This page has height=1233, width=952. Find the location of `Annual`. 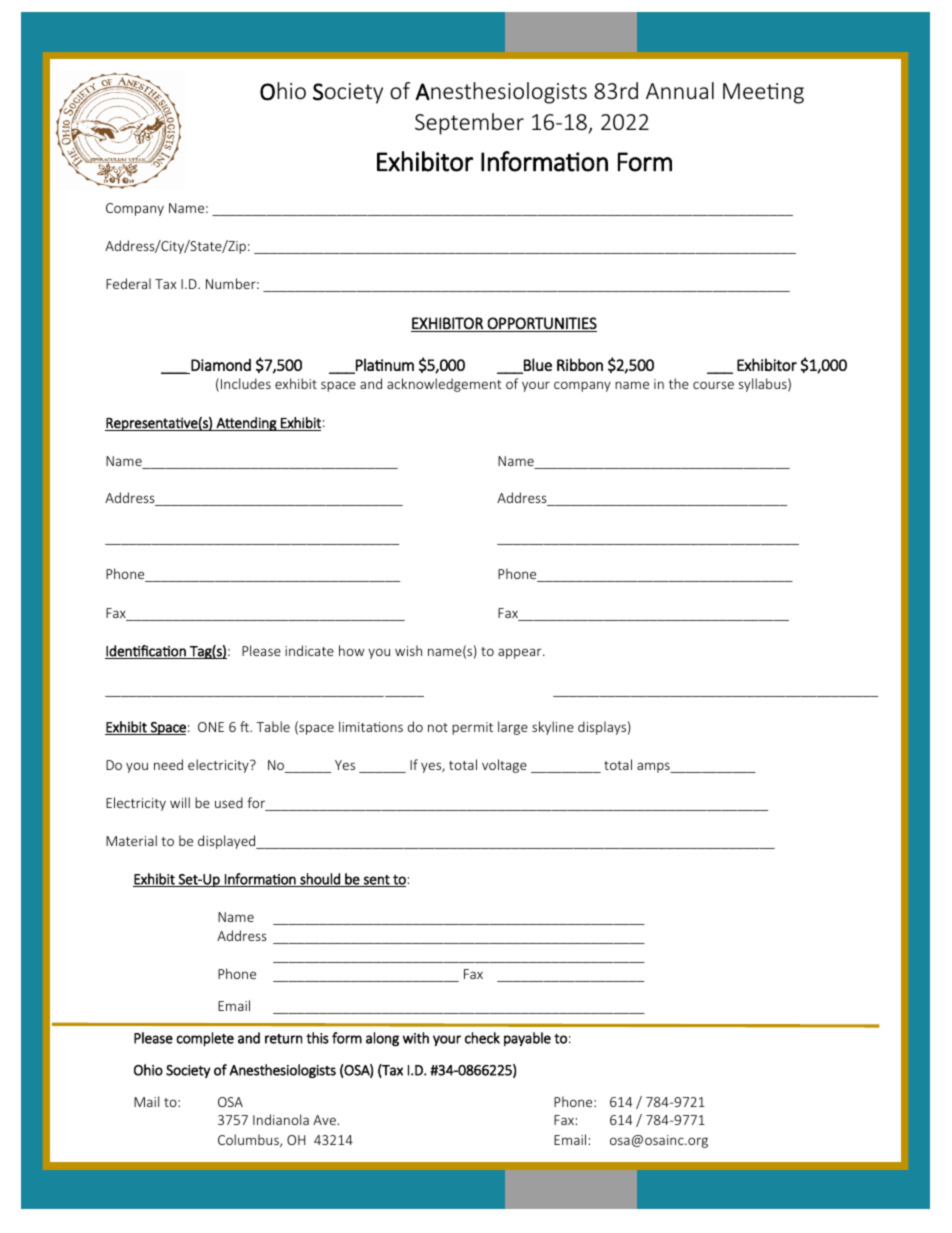

Annual is located at coordinates (680, 90).
